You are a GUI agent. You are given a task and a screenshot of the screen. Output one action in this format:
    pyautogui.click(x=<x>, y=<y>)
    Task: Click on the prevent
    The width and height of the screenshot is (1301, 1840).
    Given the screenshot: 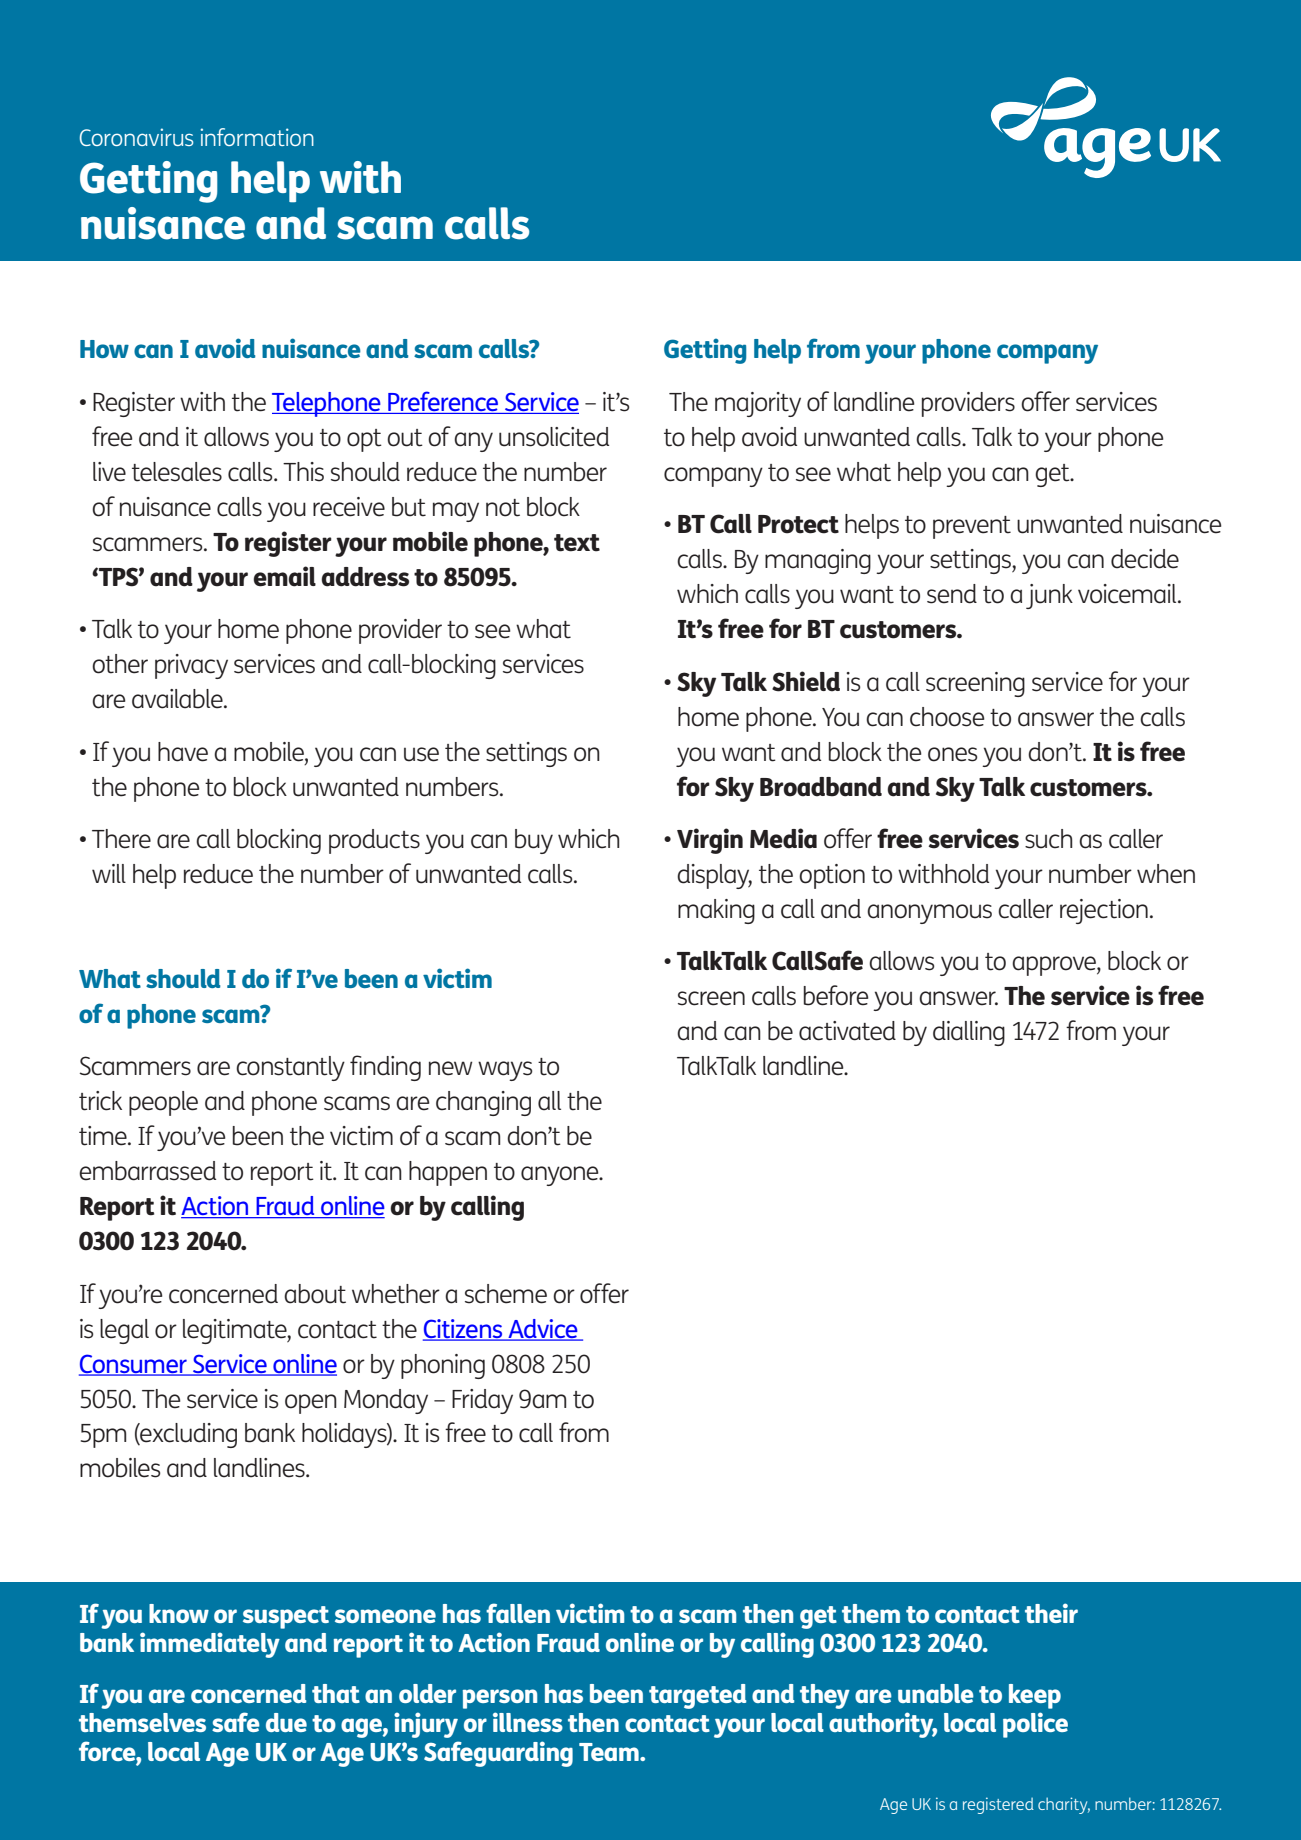 What is the action you would take?
    pyautogui.click(x=972, y=527)
